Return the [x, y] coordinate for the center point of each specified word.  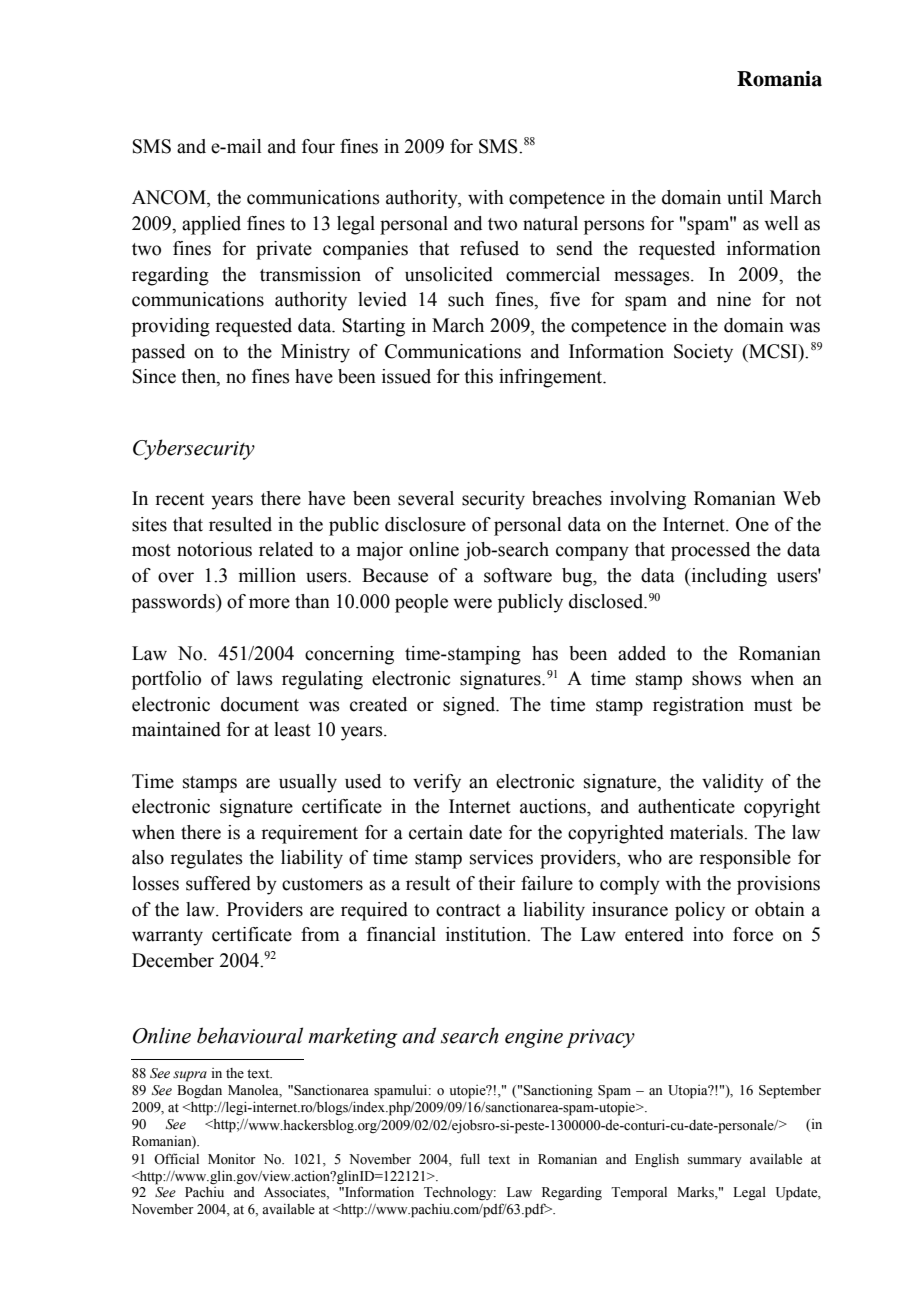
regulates [206, 859]
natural [550, 223]
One [752, 524]
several [426, 498]
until [745, 197]
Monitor [232, 1159]
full [470, 1158]
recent [179, 499]
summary [715, 1162]
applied [211, 225]
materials [707, 832]
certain [436, 832]
